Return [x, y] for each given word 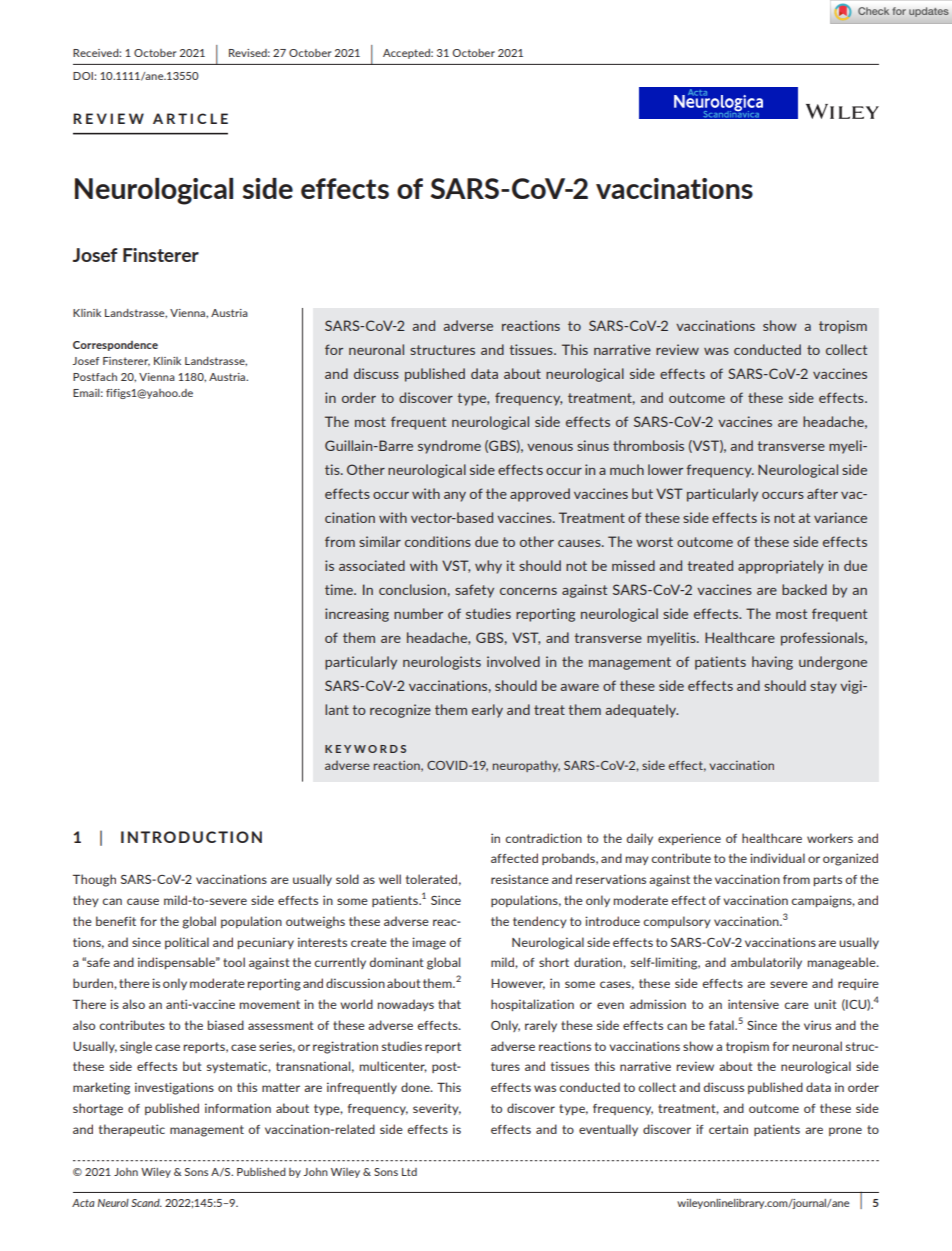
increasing [357, 615]
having [772, 663]
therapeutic [132, 1130]
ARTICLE [190, 118]
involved [513, 661]
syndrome [449, 447]
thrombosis [648, 445]
